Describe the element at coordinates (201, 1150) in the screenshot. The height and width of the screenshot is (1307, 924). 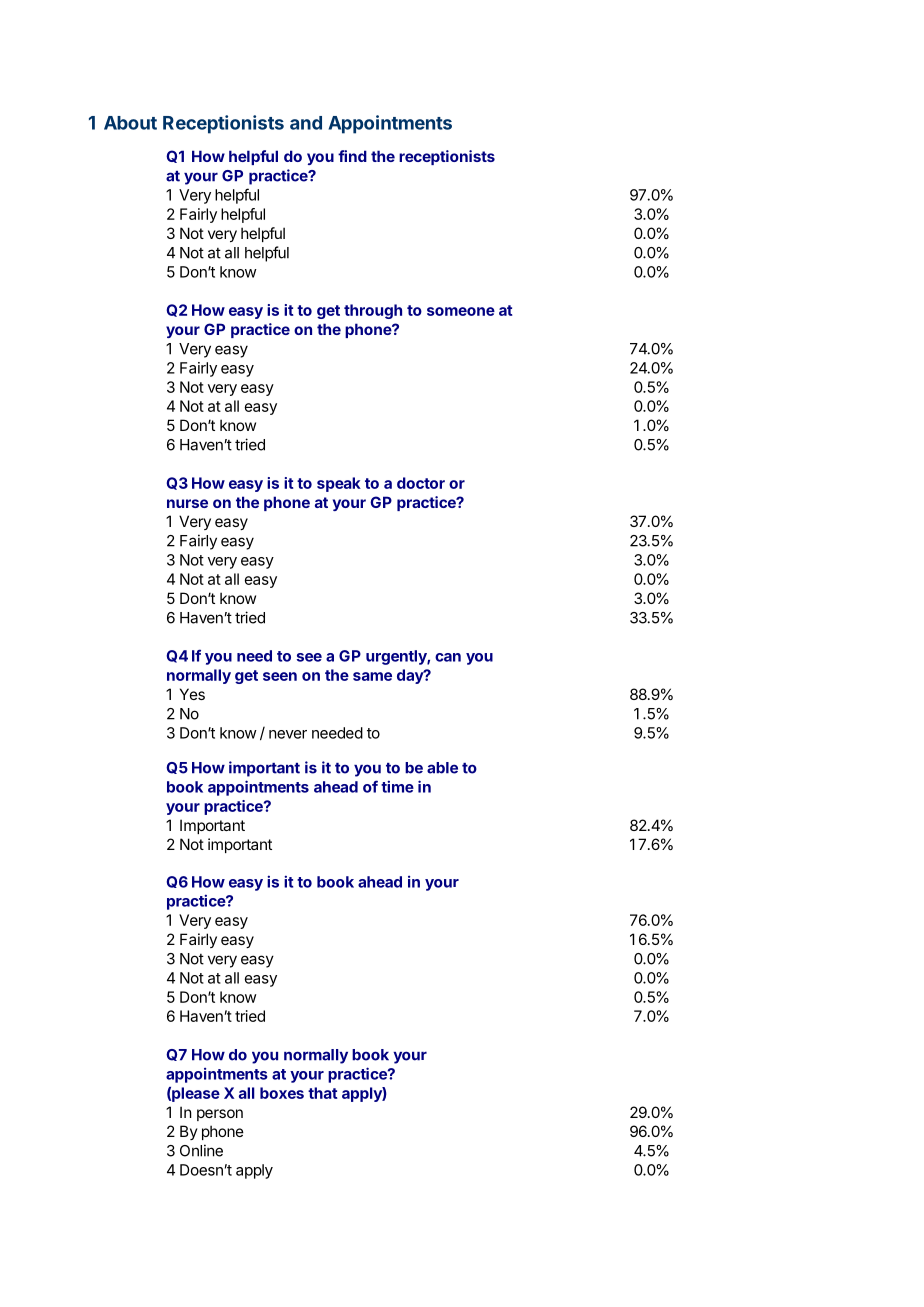
I see `Online` at that location.
